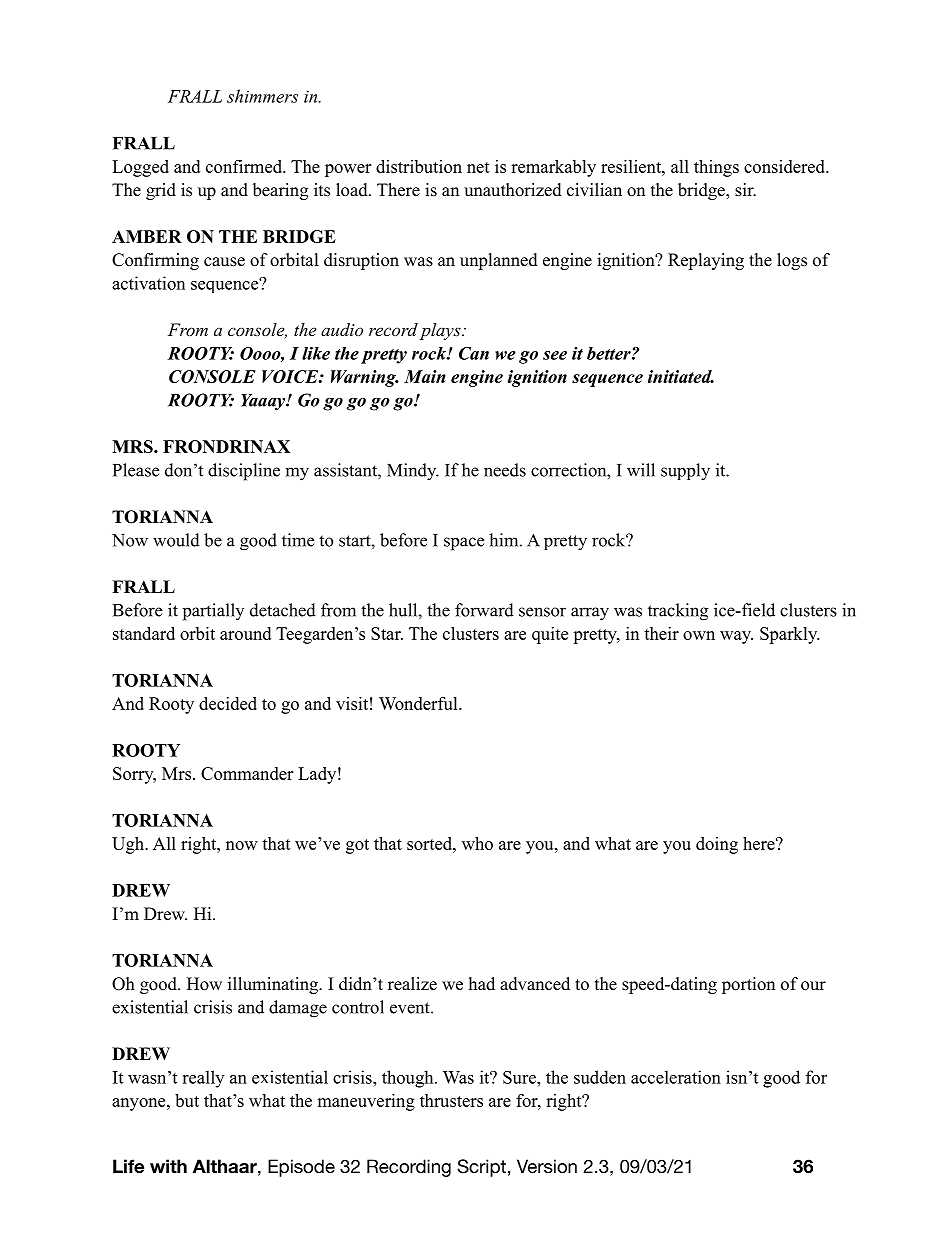  I want to click on partially, so click(213, 612).
